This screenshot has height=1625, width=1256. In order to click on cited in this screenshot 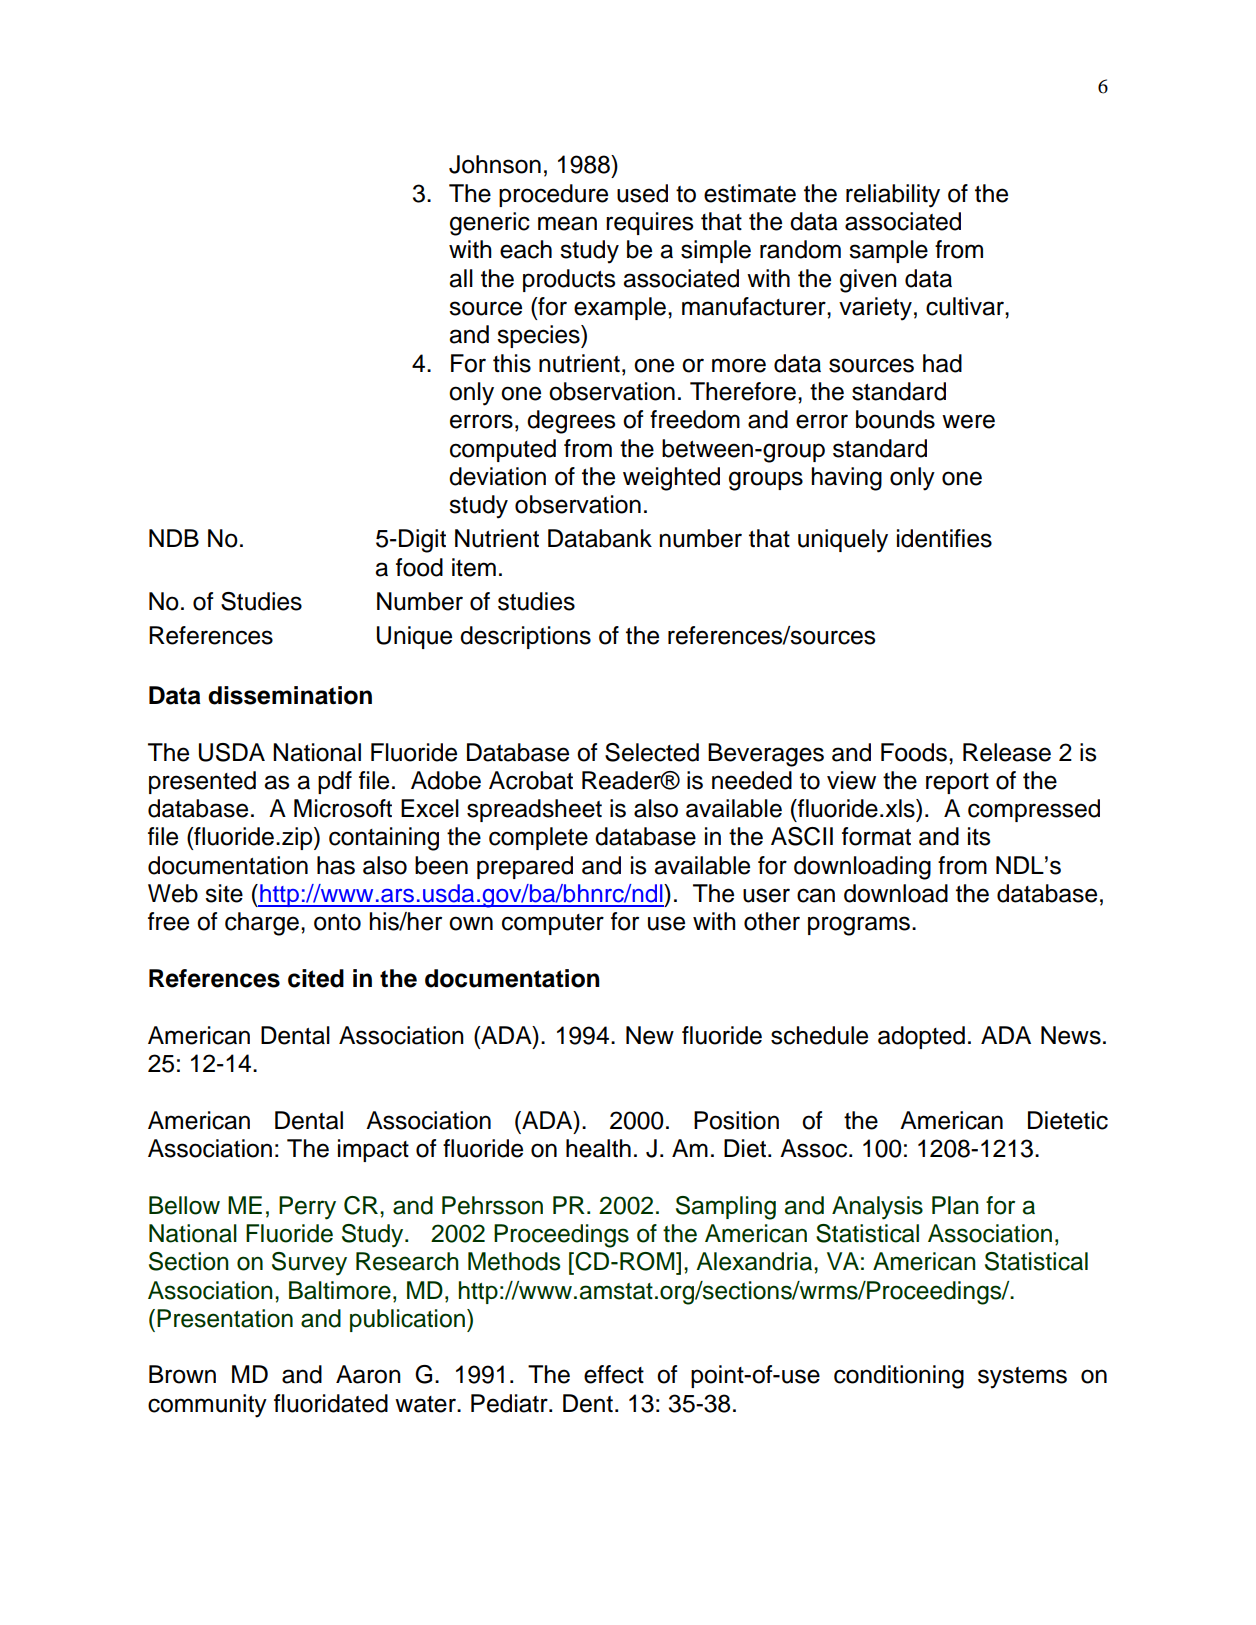, I will do `click(316, 978)`.
